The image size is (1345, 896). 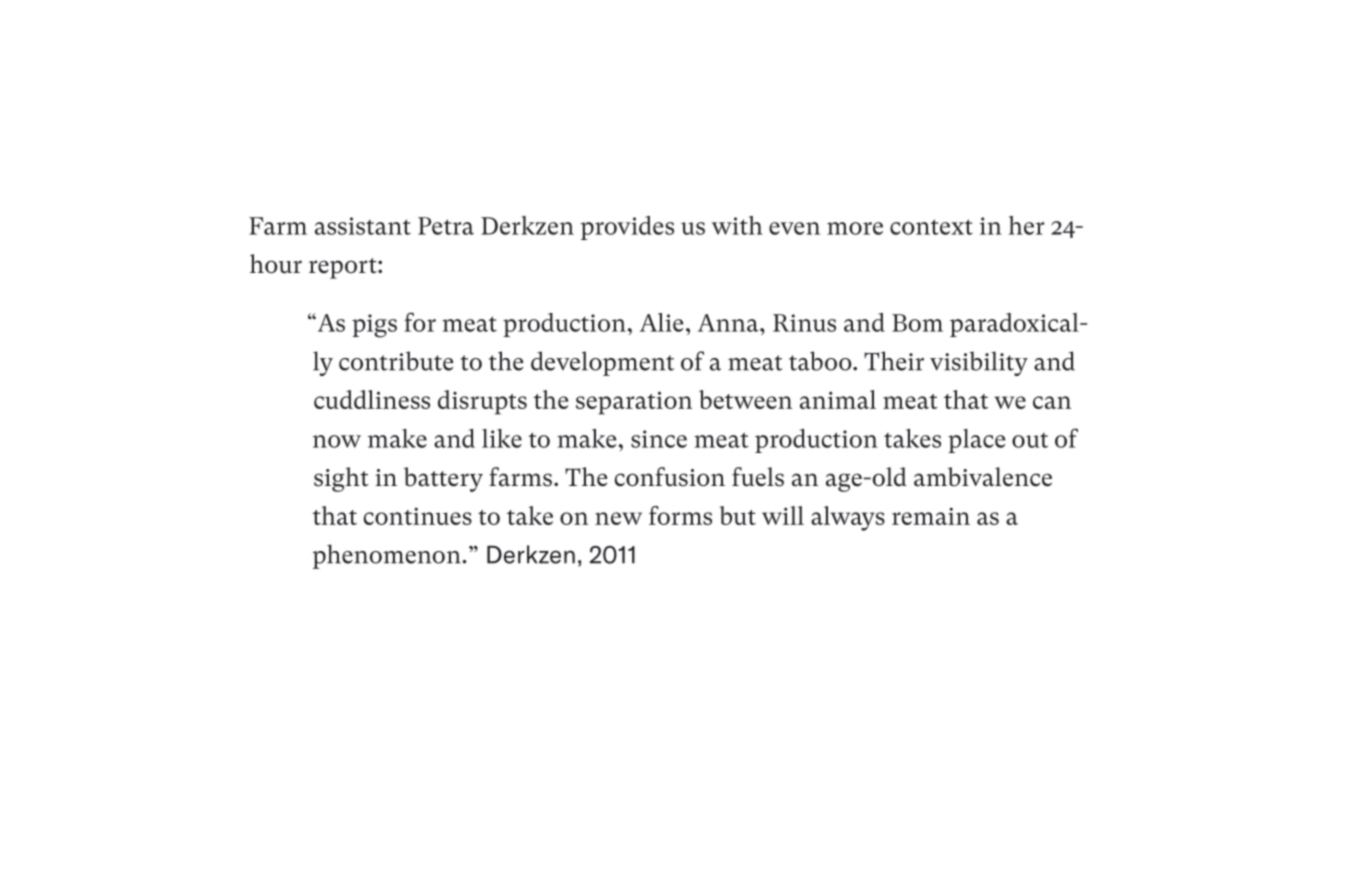 What do you see at coordinates (737, 225) in the image?
I see `with` at bounding box center [737, 225].
